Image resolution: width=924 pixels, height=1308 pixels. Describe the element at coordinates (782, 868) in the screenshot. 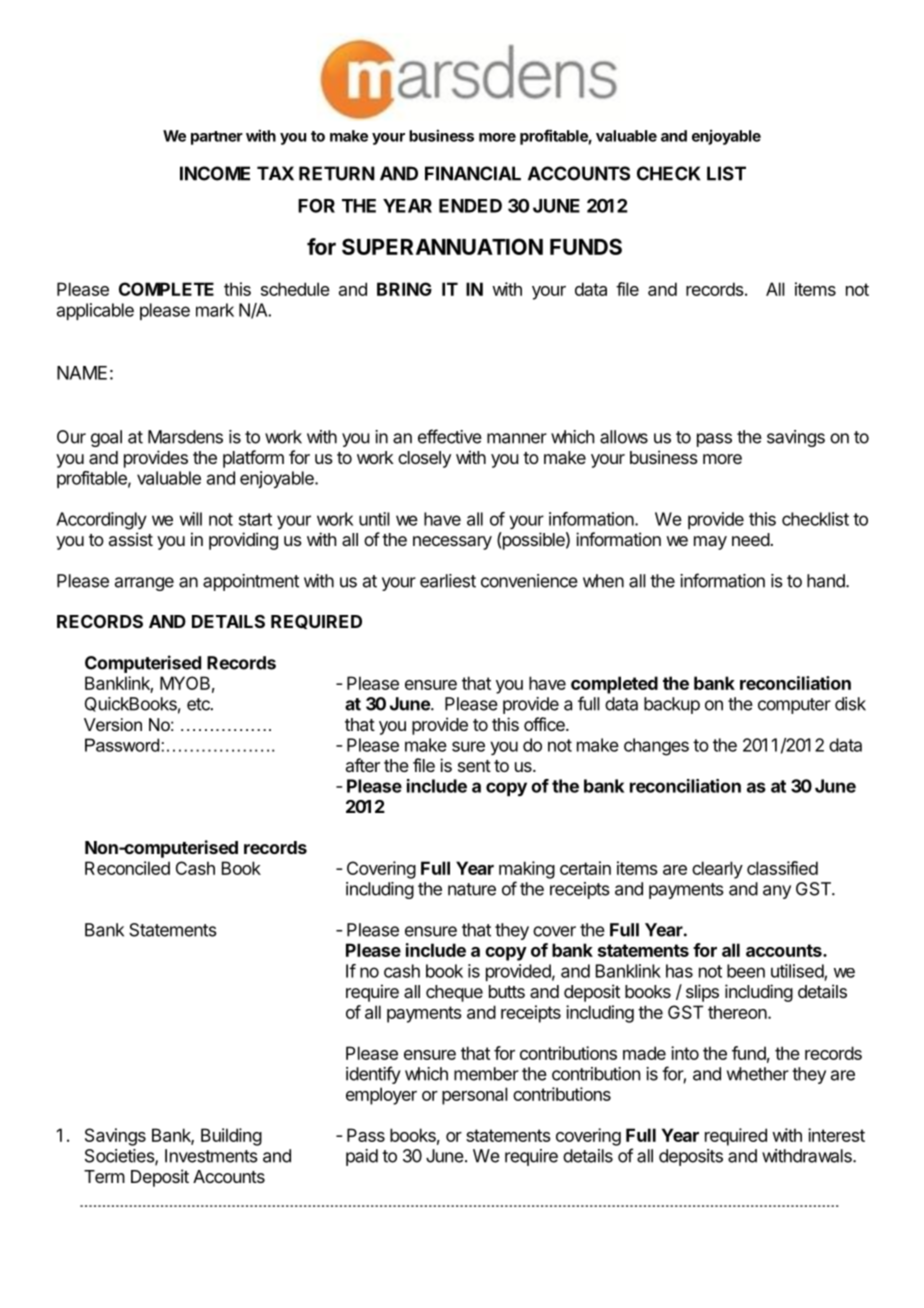

I see `classified` at that location.
